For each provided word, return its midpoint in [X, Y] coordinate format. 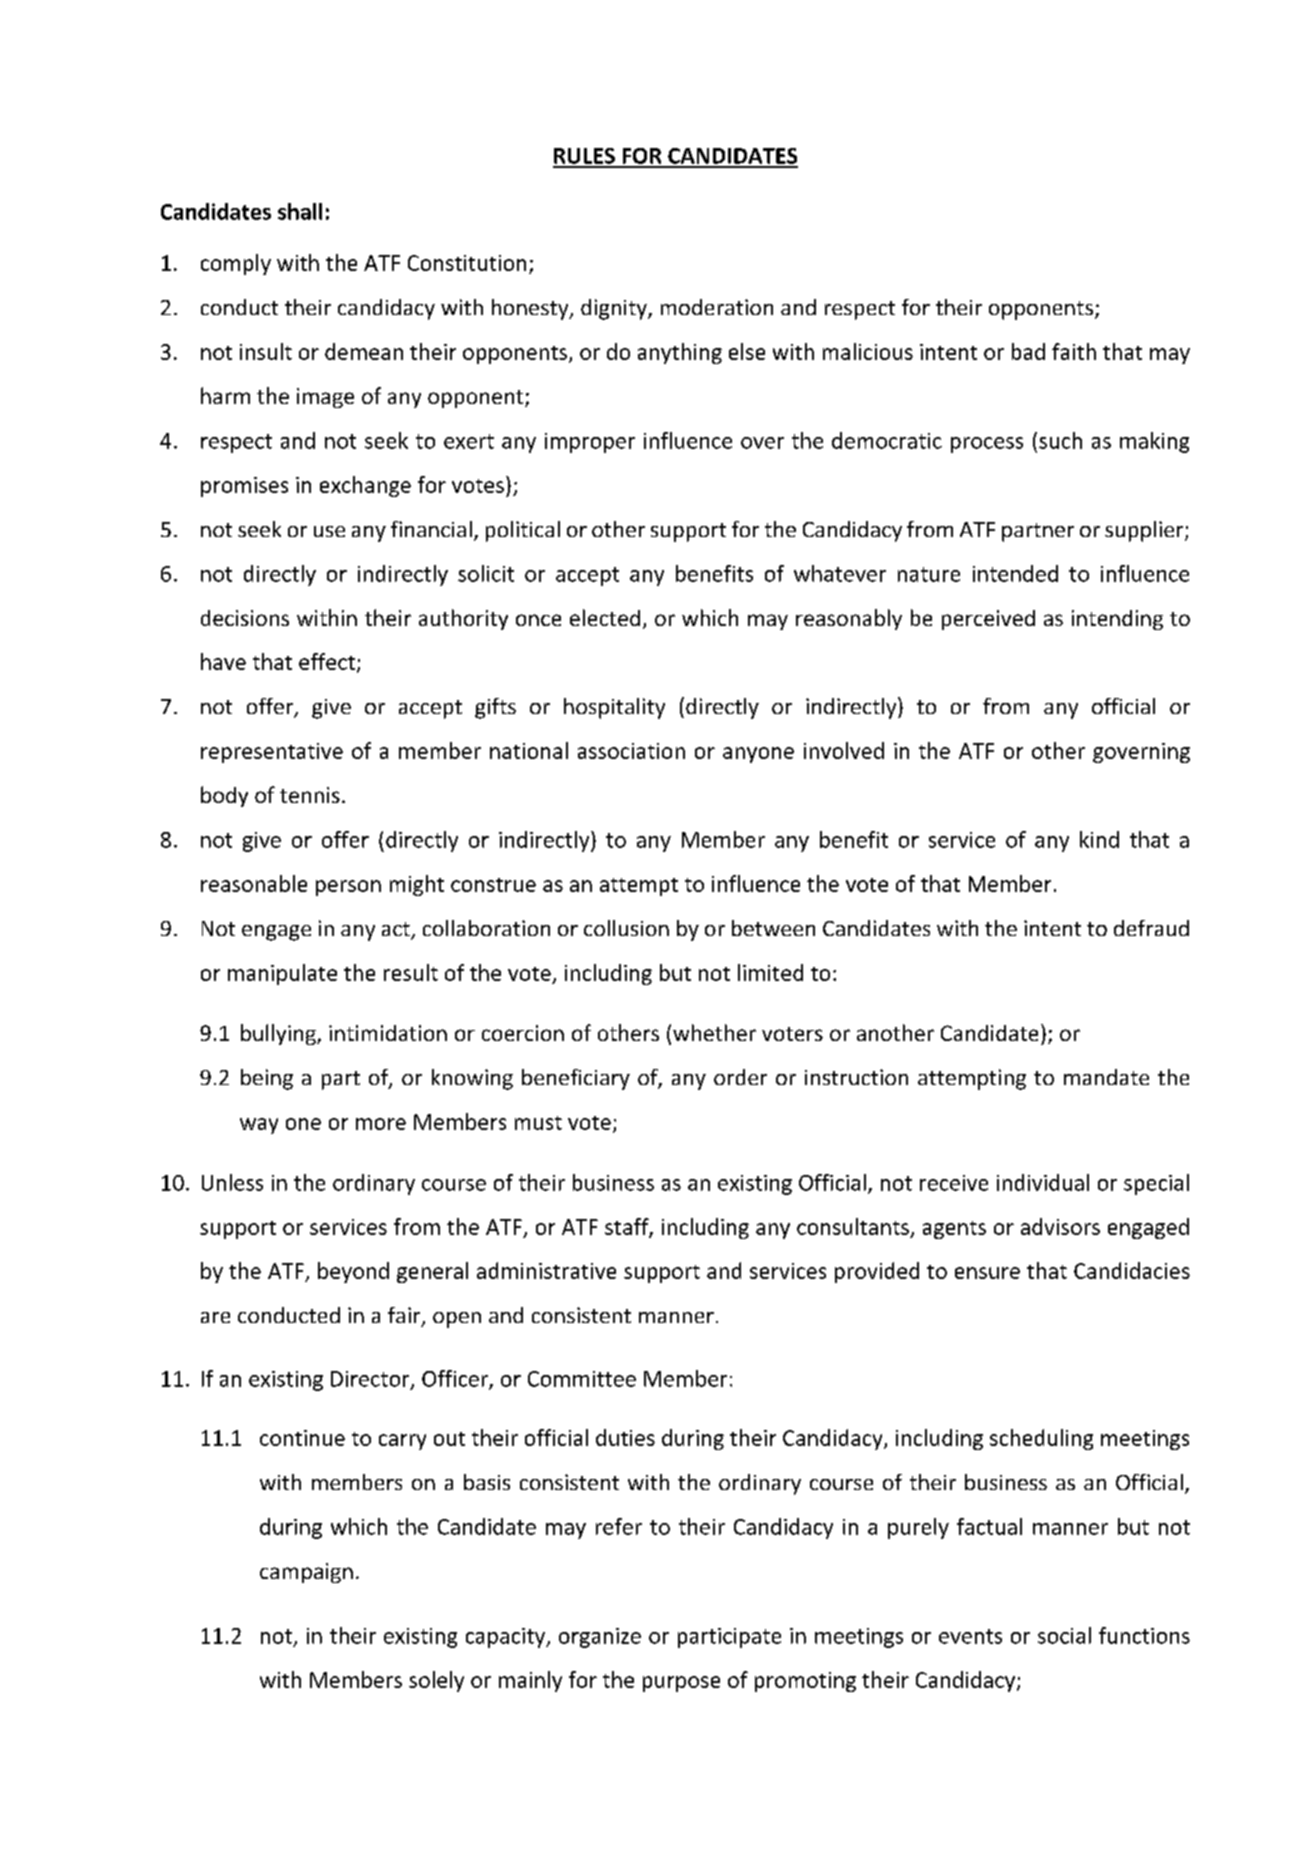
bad [1028, 351]
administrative [546, 1270]
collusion [626, 928]
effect [327, 661]
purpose [681, 1684]
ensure [987, 1273]
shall [300, 211]
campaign [306, 1573]
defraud [1151, 928]
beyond [353, 1272]
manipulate [282, 974]
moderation [717, 307]
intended [1015, 573]
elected [605, 617]
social [1064, 1635]
